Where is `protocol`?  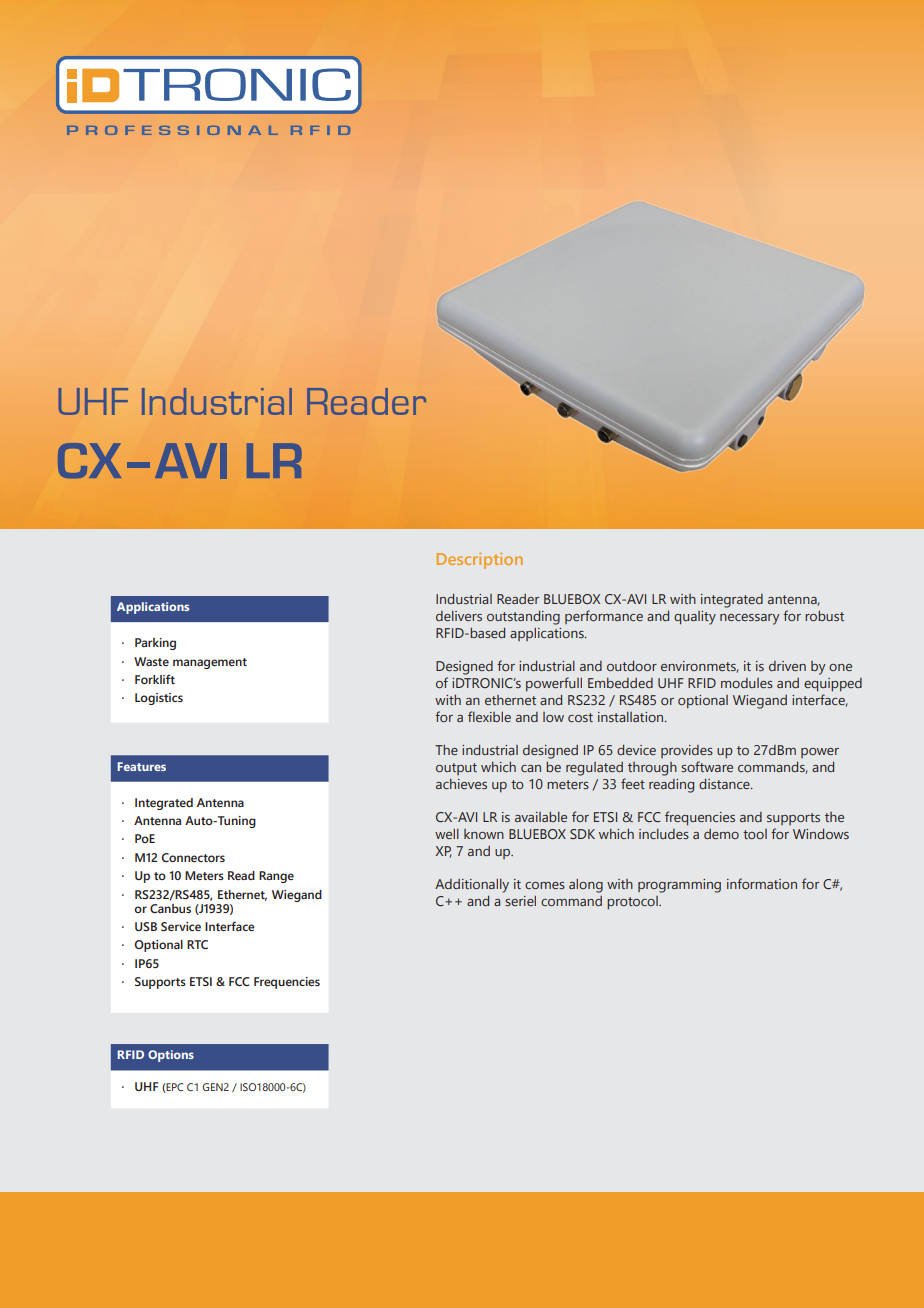 protocol is located at coordinates (633, 903).
